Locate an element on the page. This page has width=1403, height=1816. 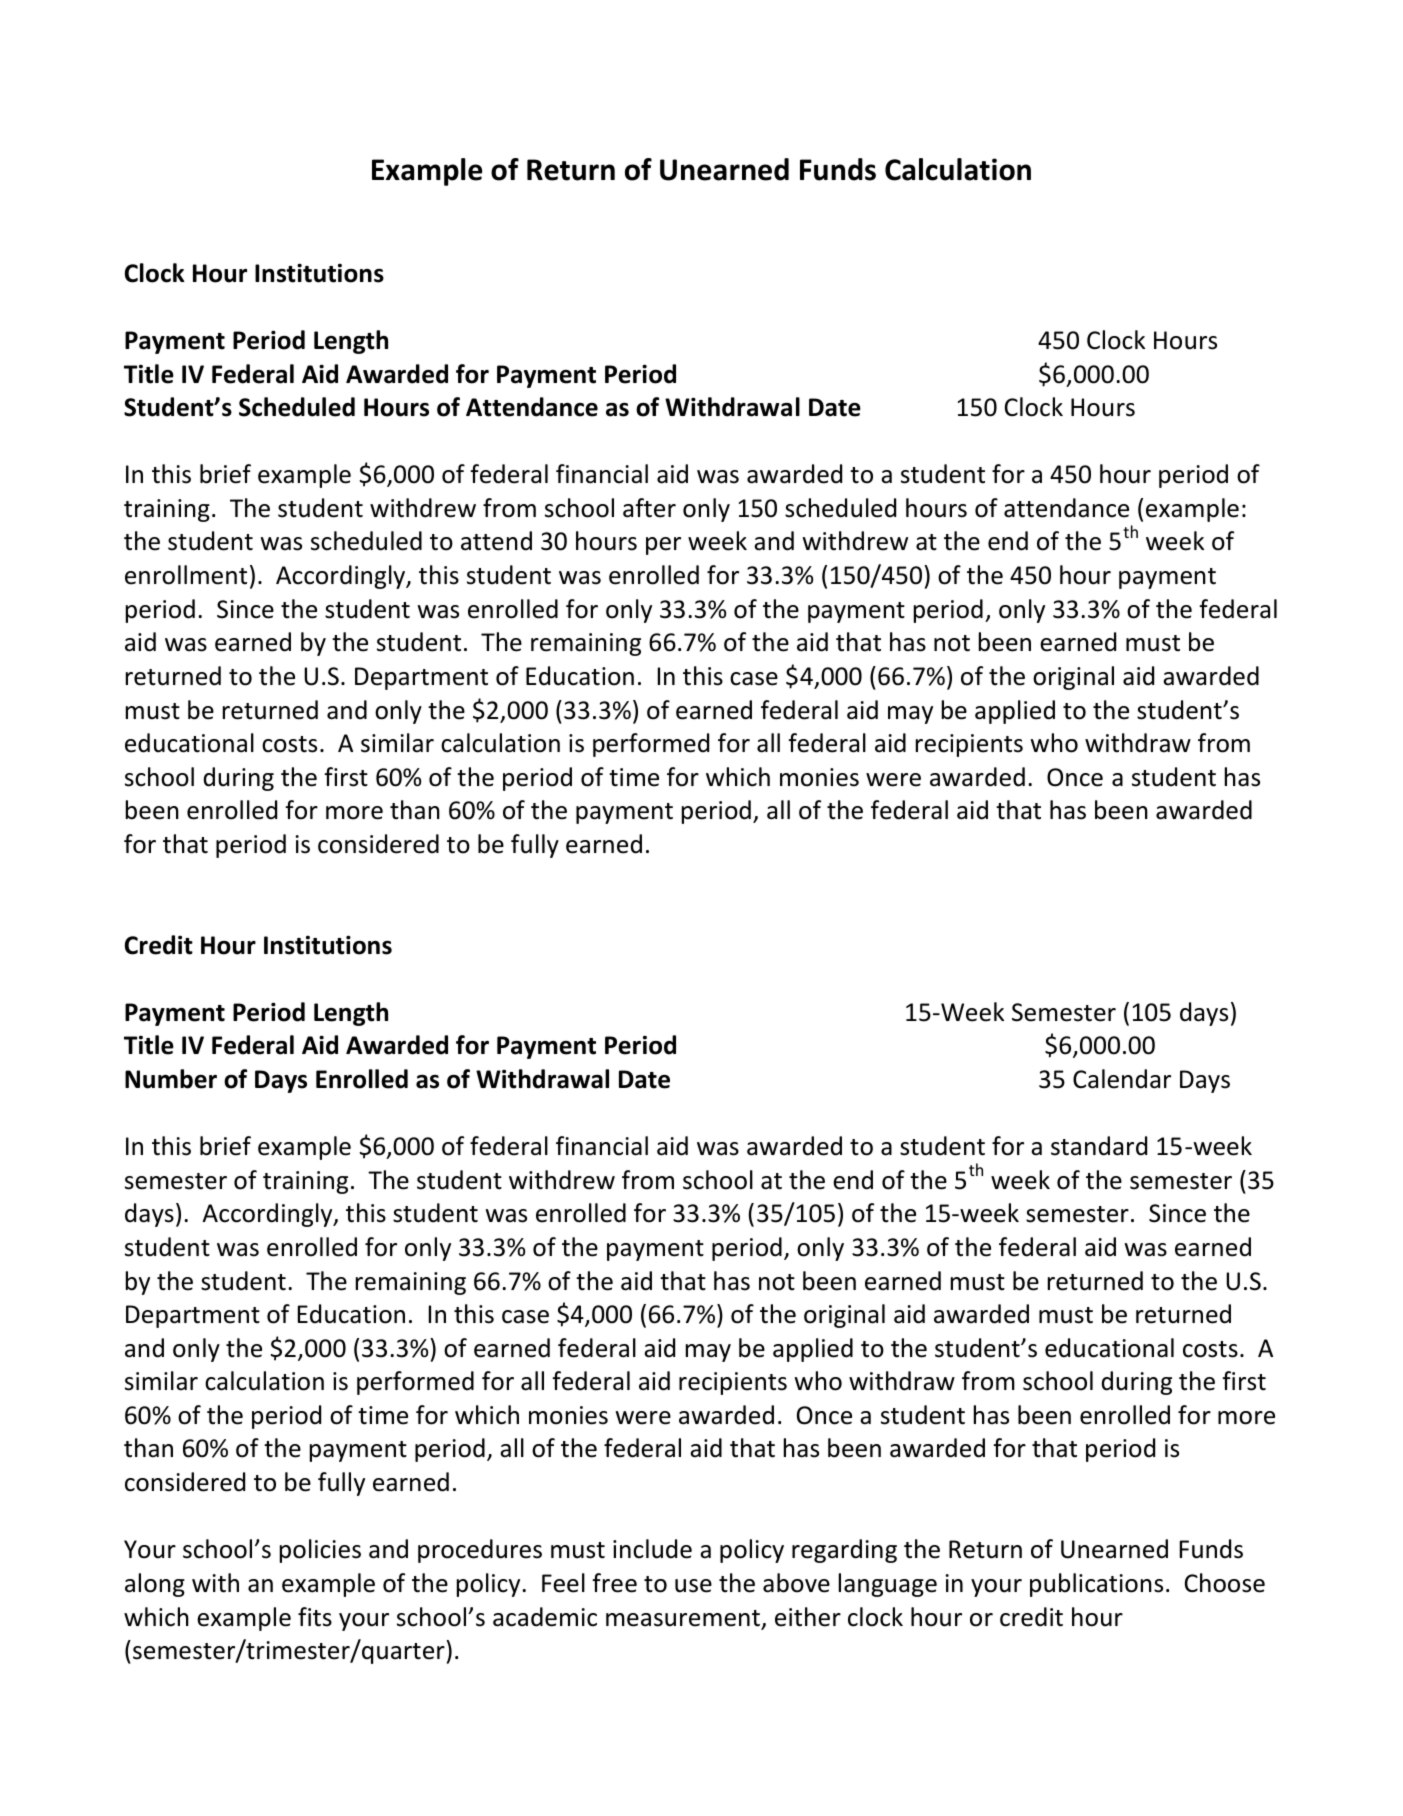
standard is located at coordinates (1099, 1146).
